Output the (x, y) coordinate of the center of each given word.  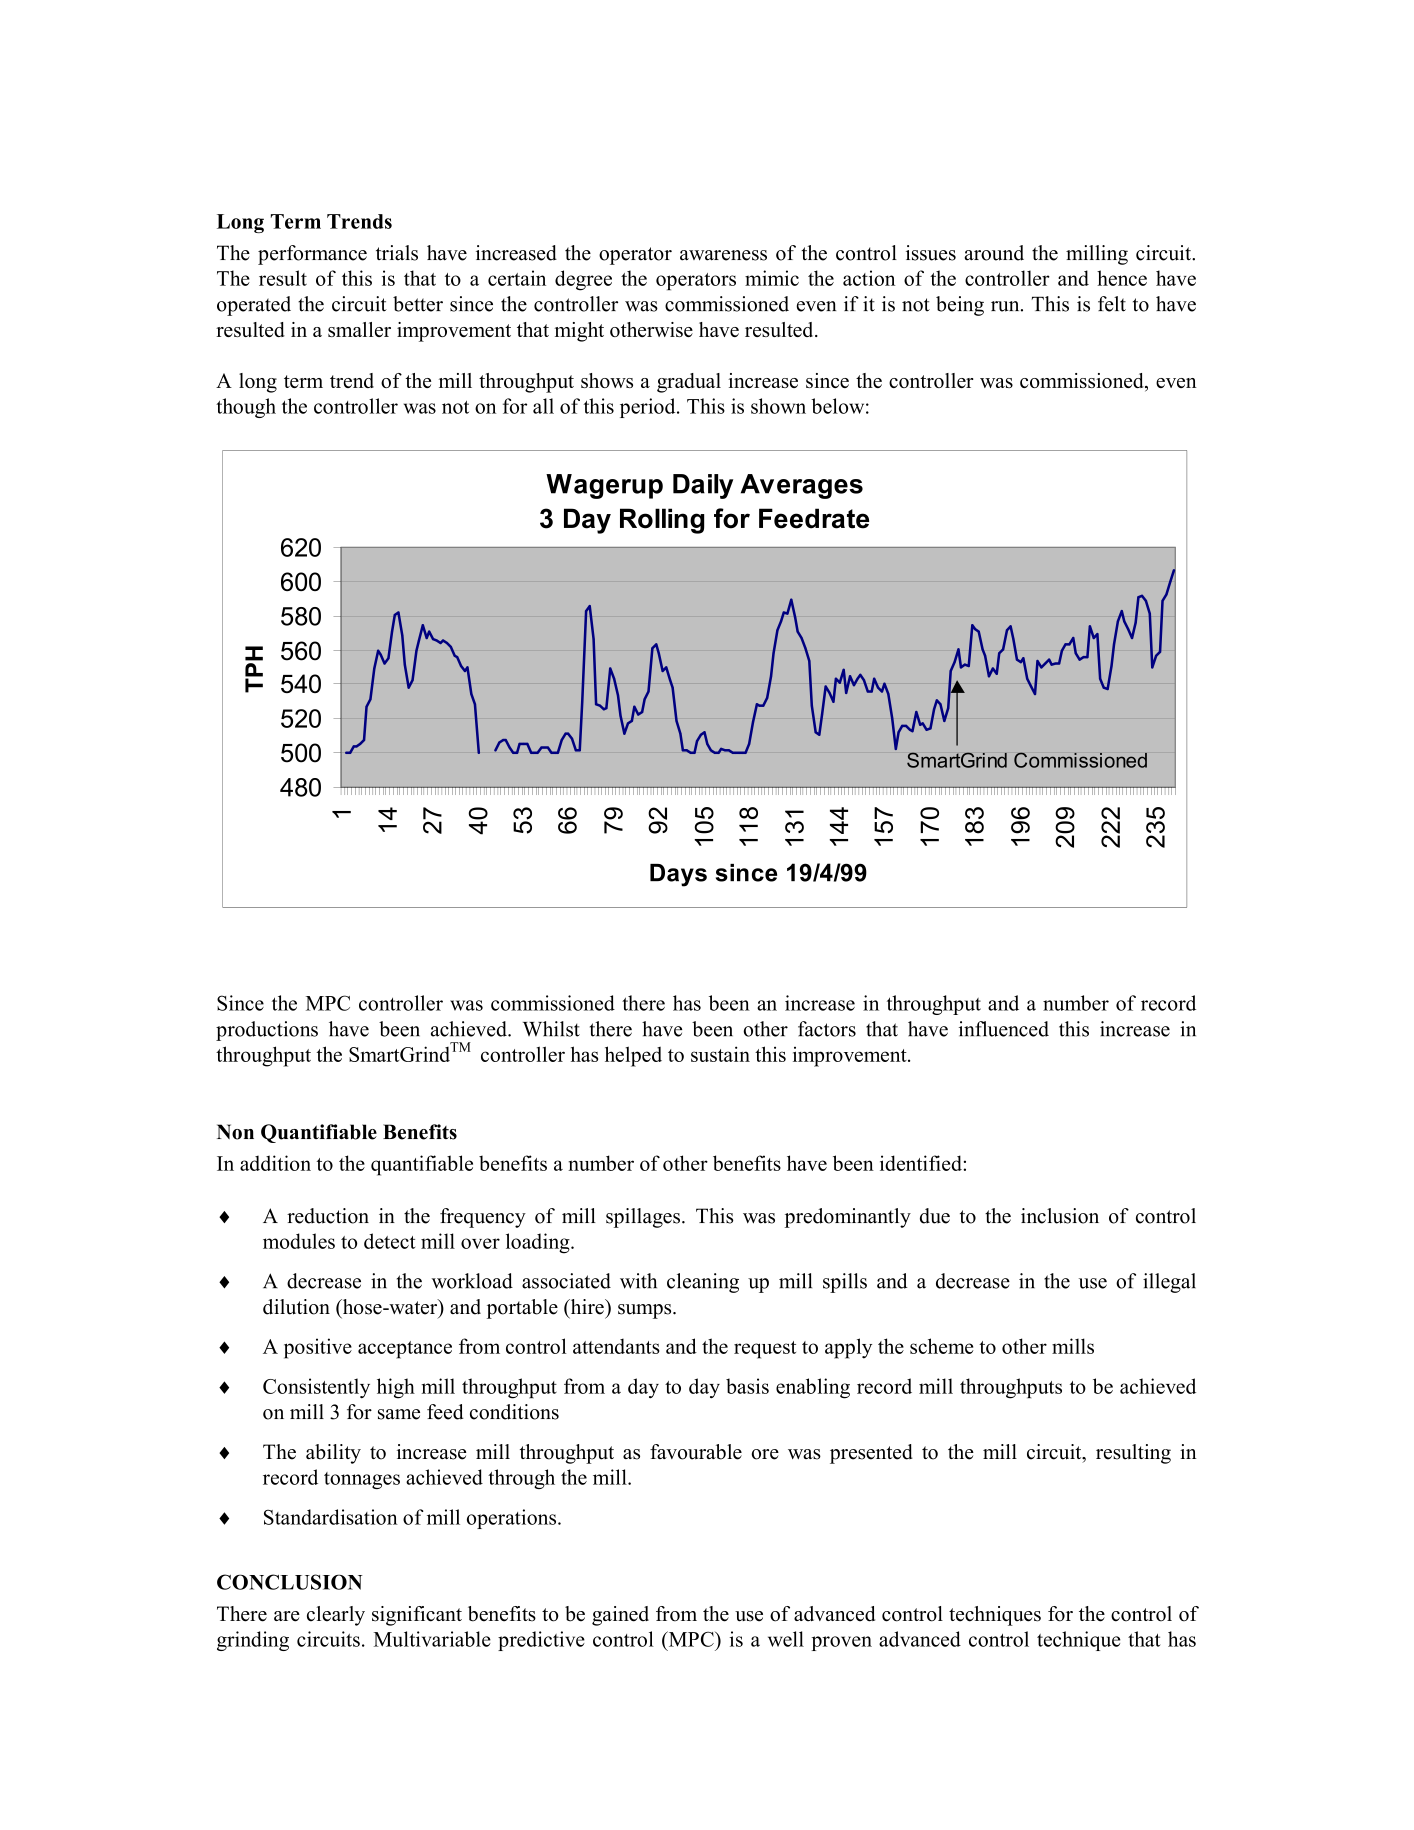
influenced (1004, 1029)
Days (678, 875)
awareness (723, 255)
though (246, 408)
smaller (359, 329)
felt (1112, 304)
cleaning (703, 1283)
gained (620, 1616)
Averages (802, 486)
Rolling (662, 521)
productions (267, 1031)
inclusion (1060, 1216)
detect (389, 1241)
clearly (336, 1616)
